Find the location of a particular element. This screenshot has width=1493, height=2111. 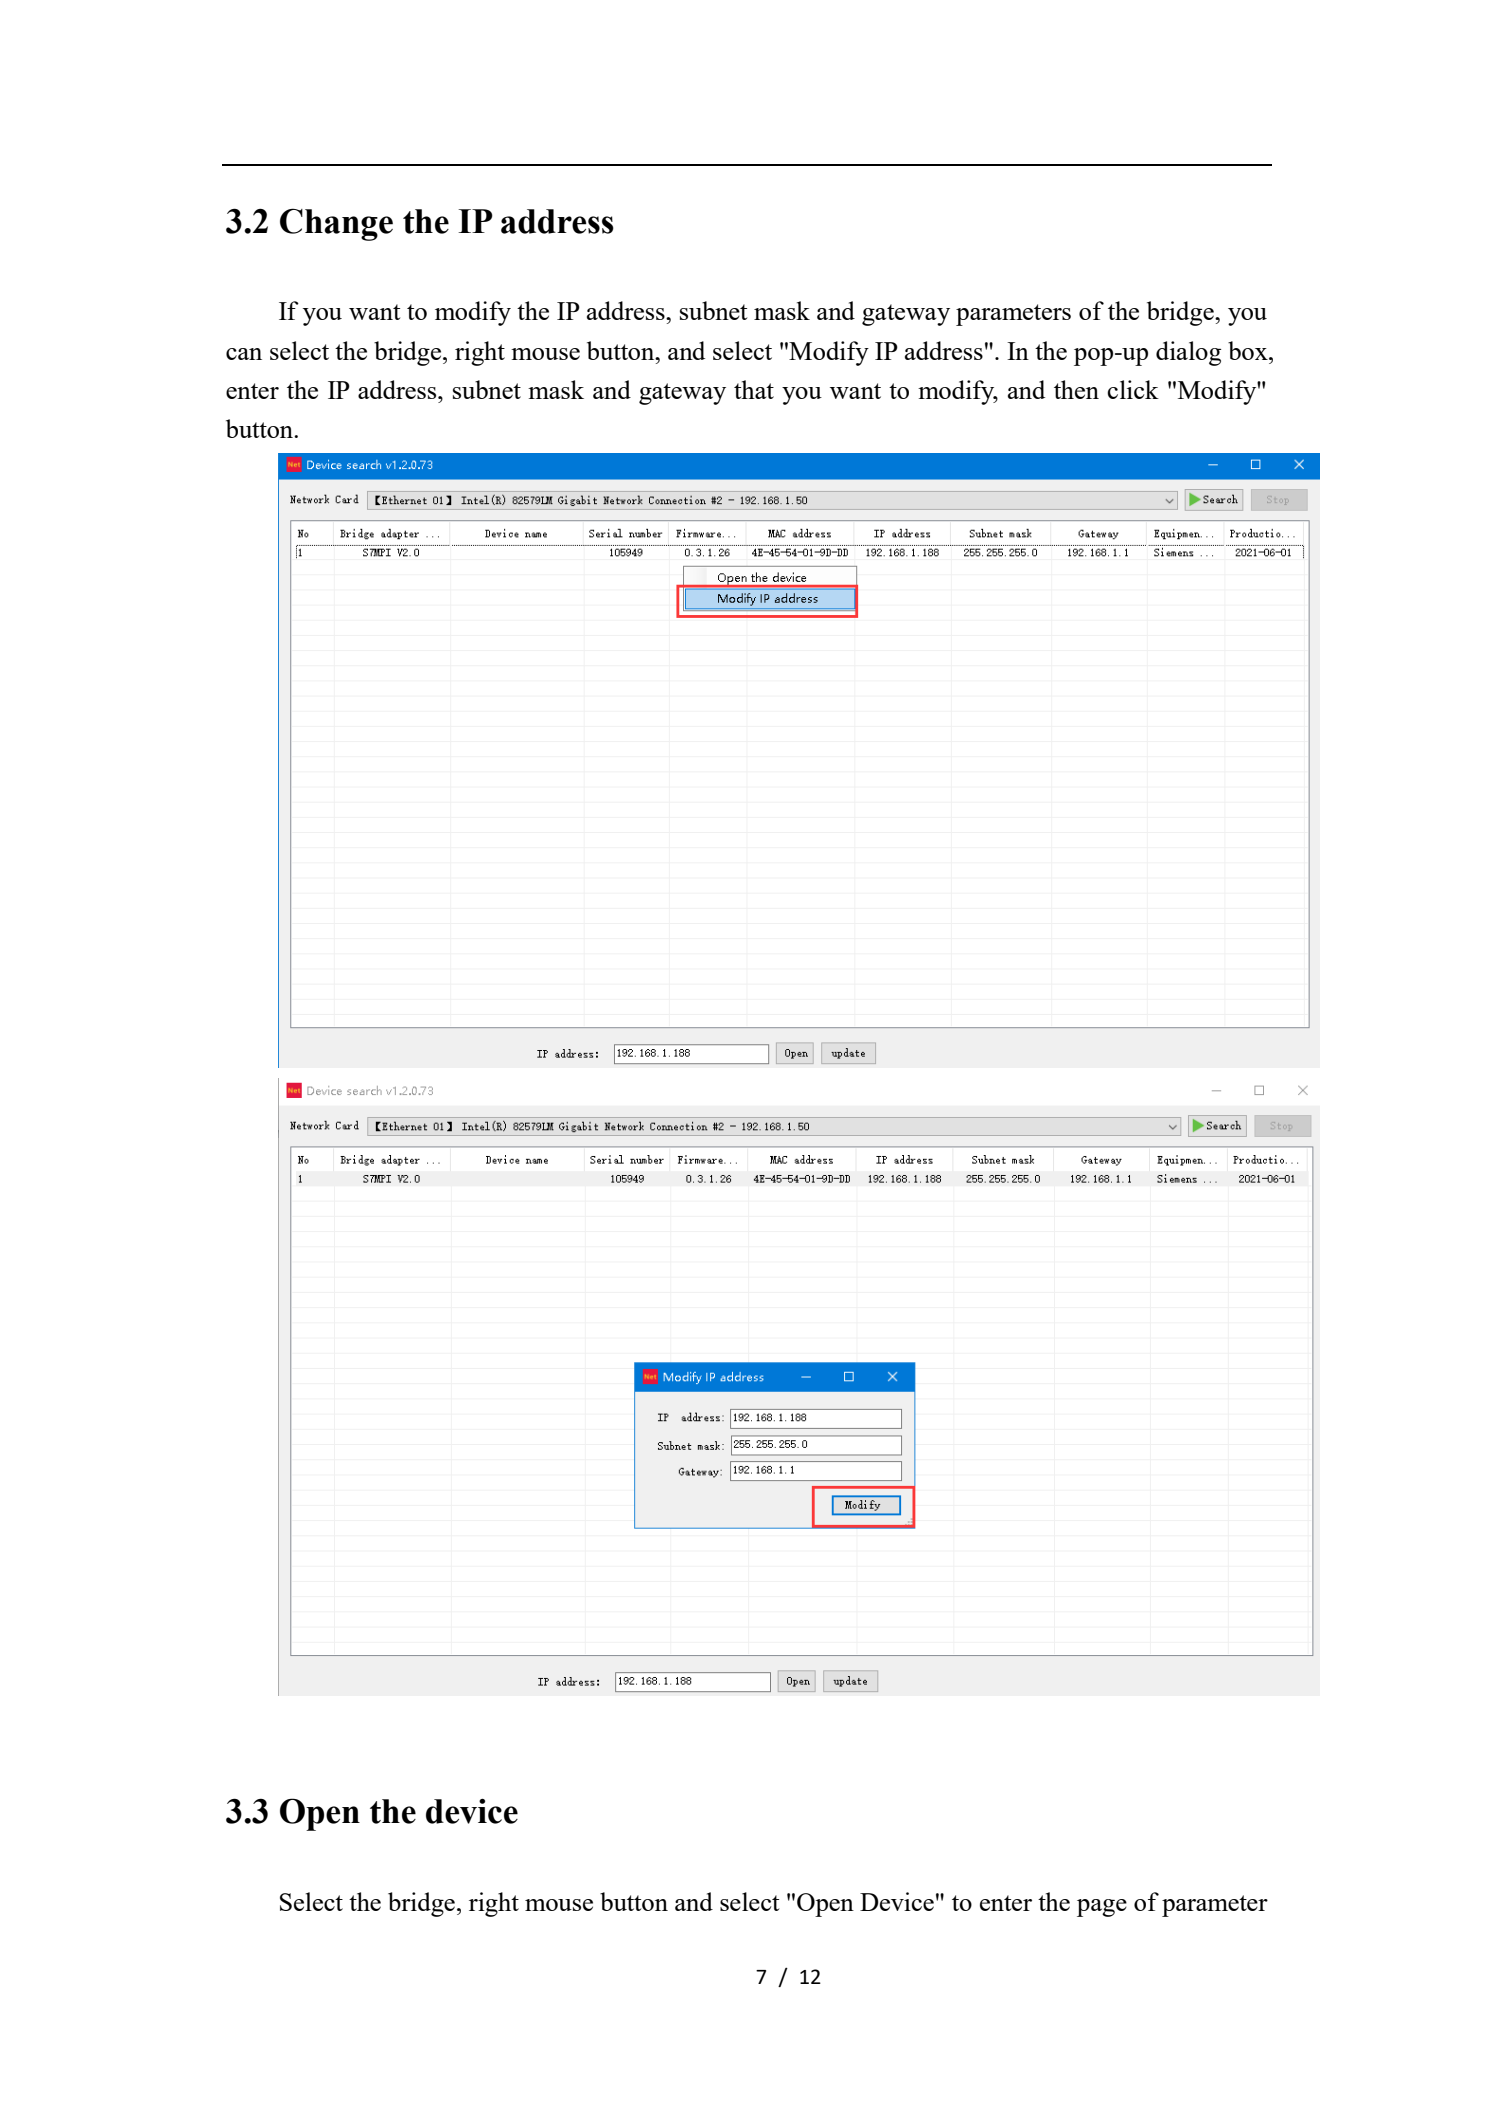

then is located at coordinates (1076, 389).
